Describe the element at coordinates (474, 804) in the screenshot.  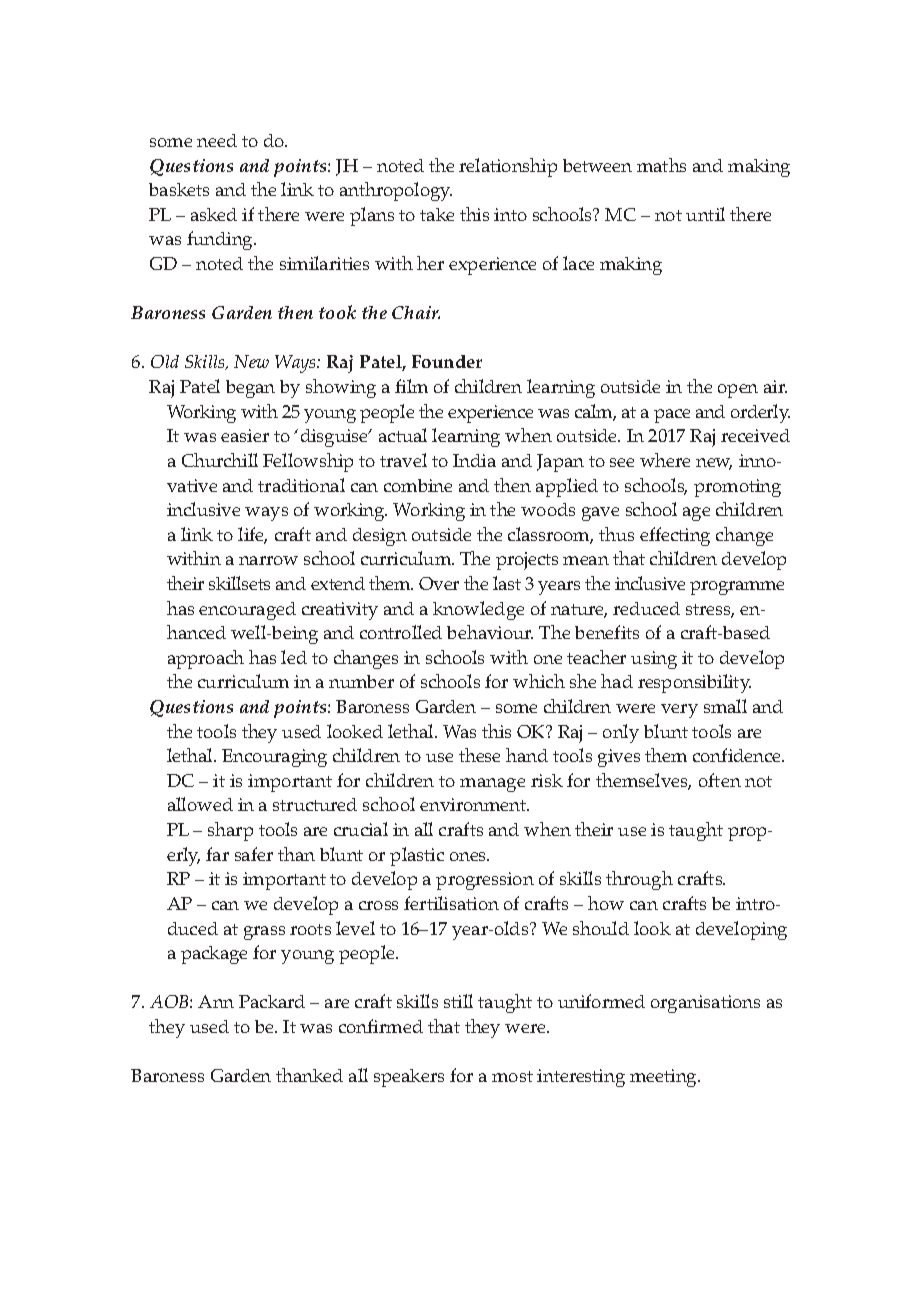
I see `environment` at that location.
